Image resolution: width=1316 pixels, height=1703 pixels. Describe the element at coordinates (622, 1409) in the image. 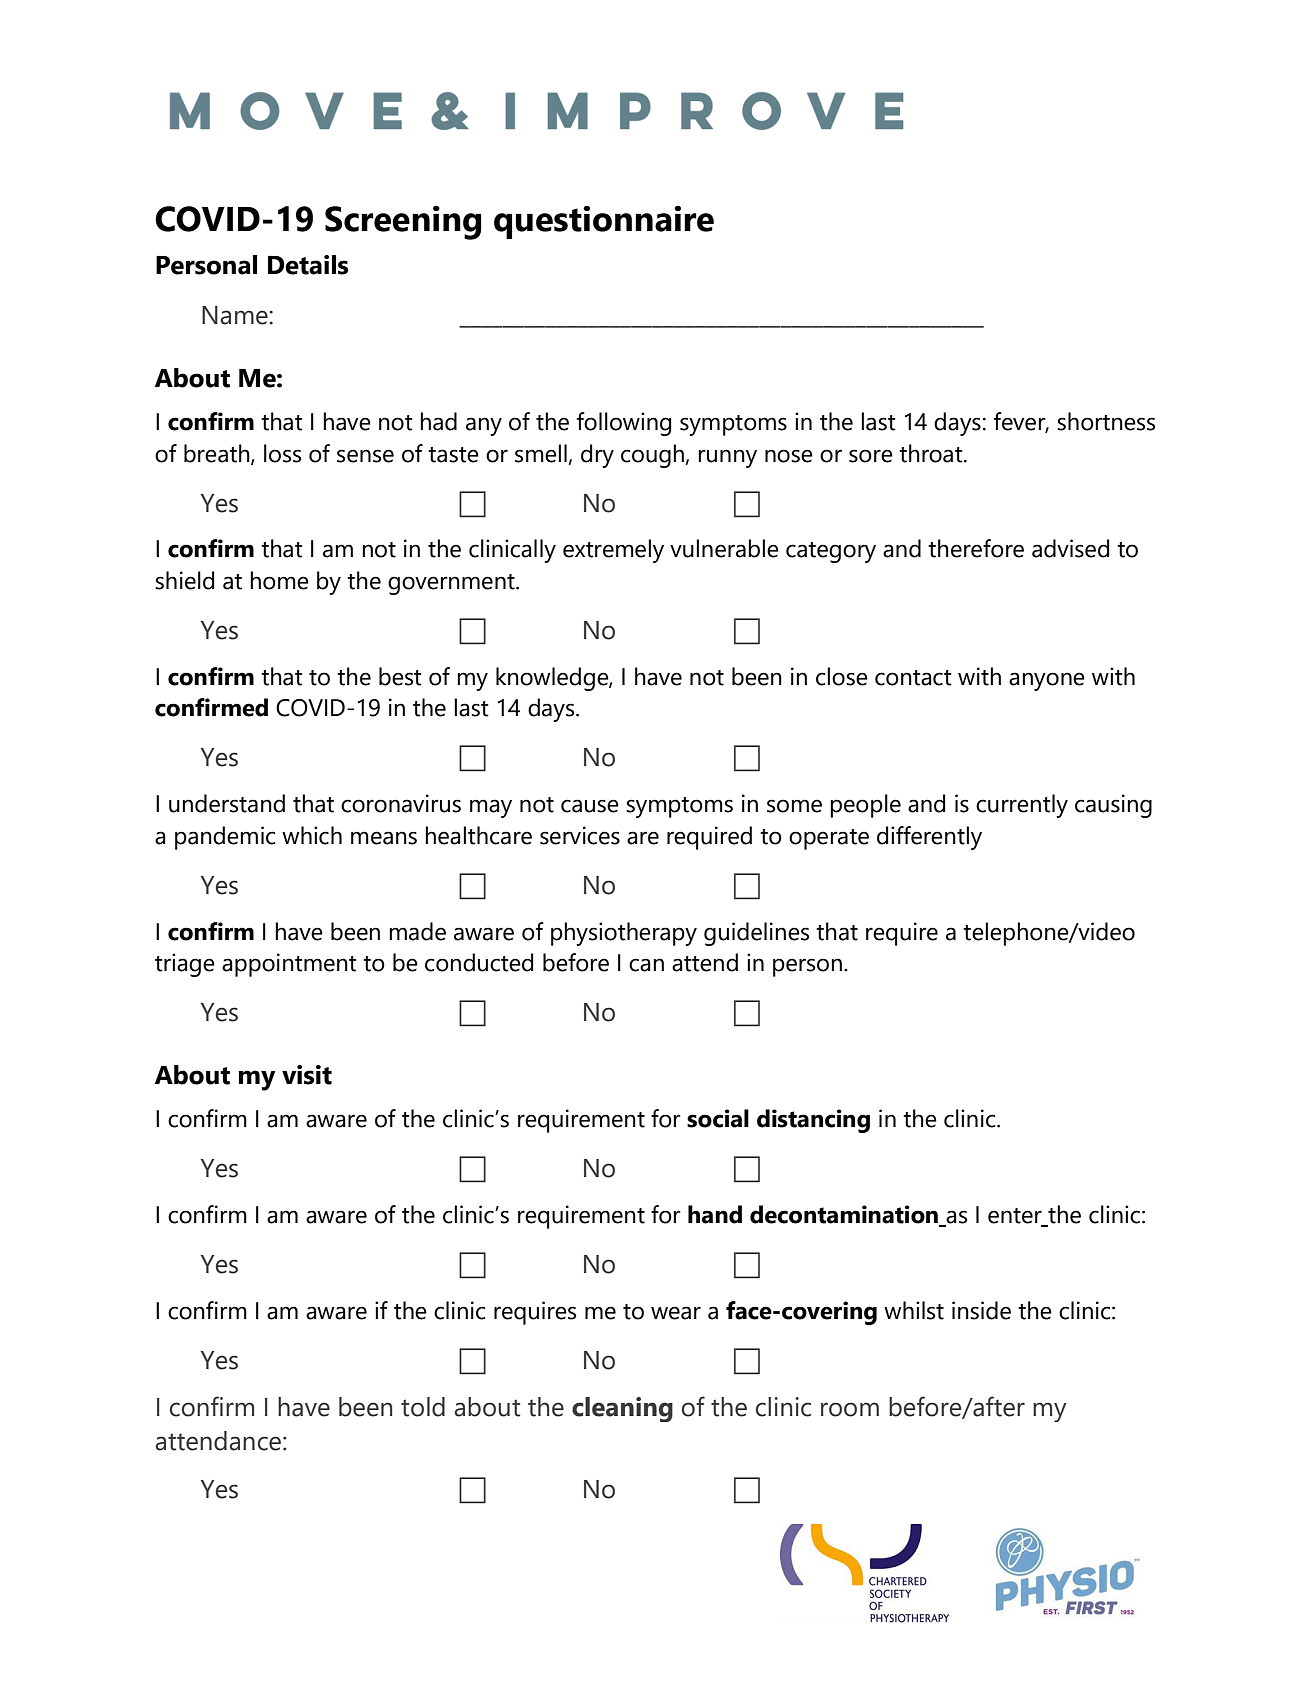

I see `cleaning` at that location.
